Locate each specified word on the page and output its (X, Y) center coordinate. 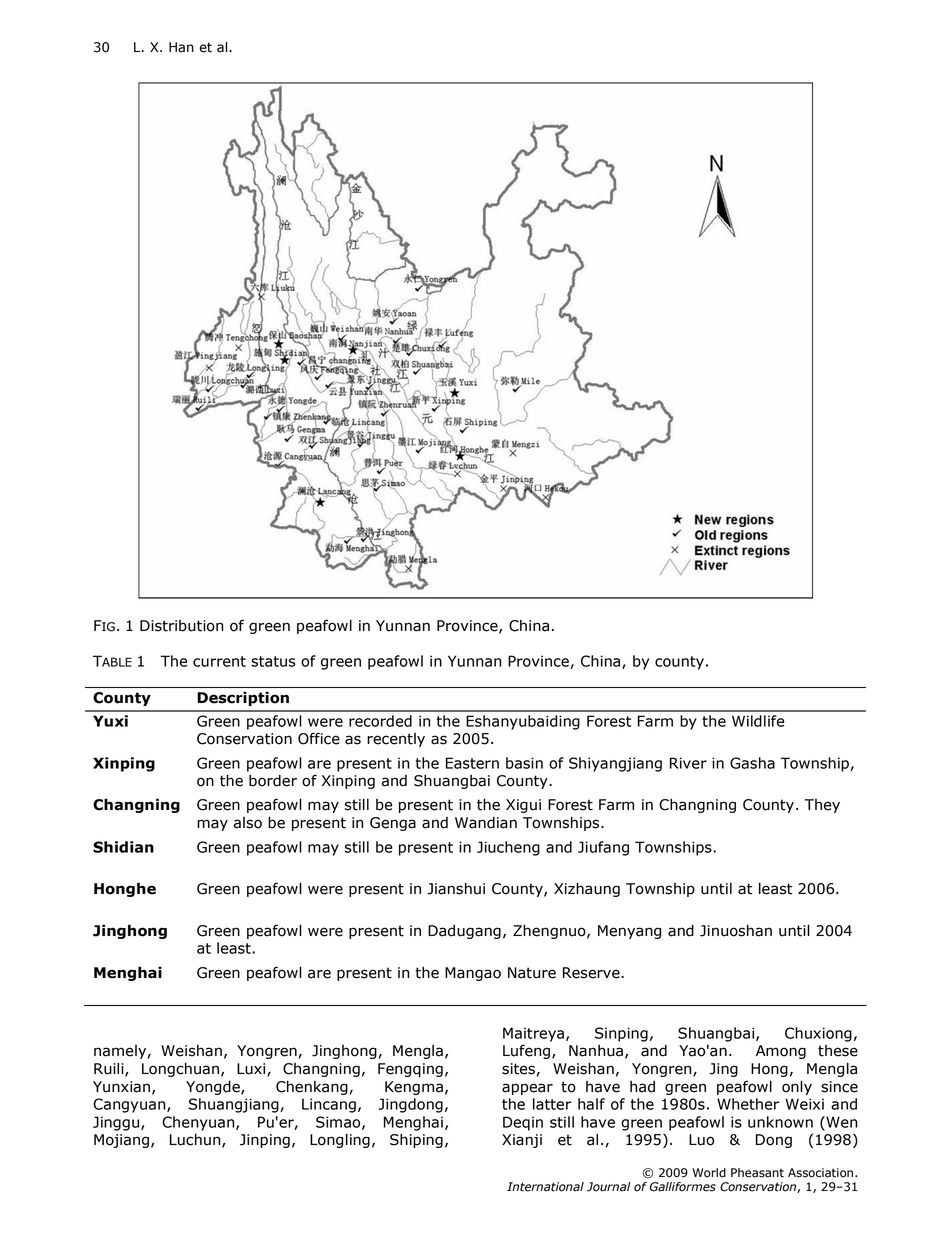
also (248, 823)
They (822, 806)
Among (781, 1052)
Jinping (265, 1141)
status (273, 661)
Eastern (472, 763)
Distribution (181, 626)
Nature (532, 973)
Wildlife (758, 721)
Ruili (110, 1069)
